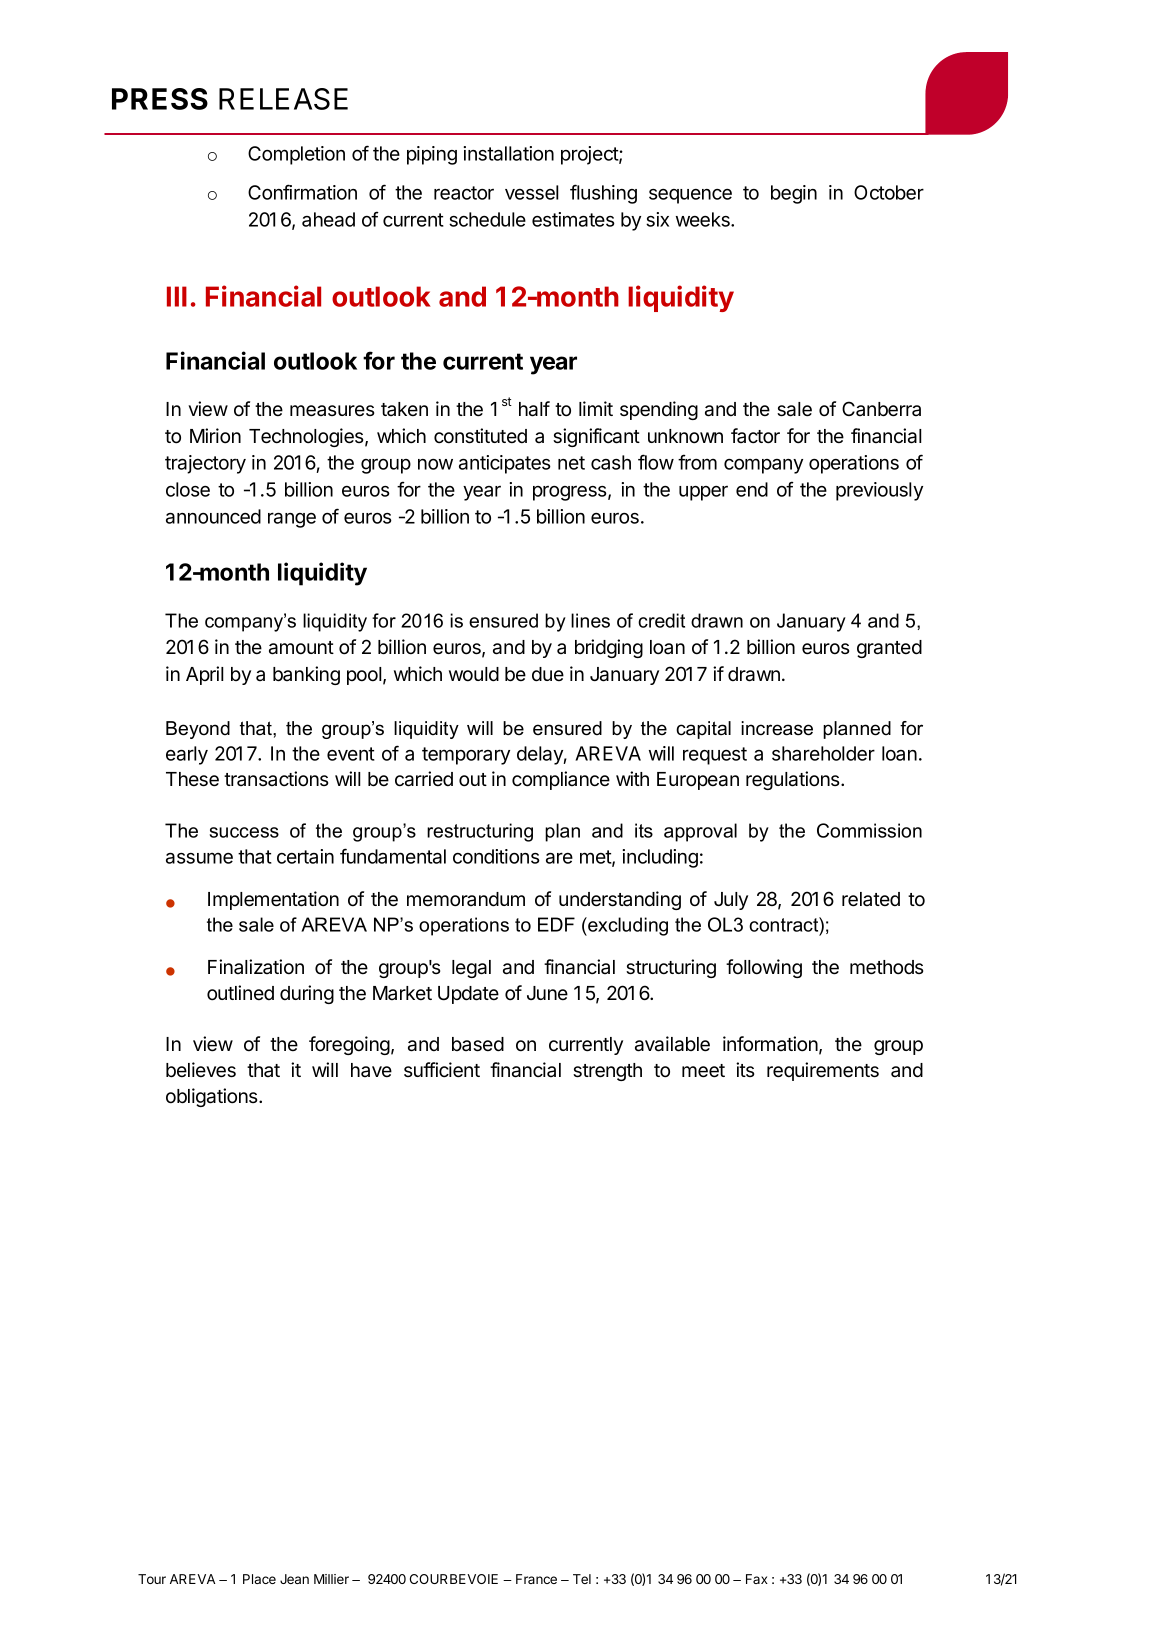 This screenshot has height=1637, width=1157. Describe the element at coordinates (794, 780) in the screenshot. I see `regulations` at that location.
